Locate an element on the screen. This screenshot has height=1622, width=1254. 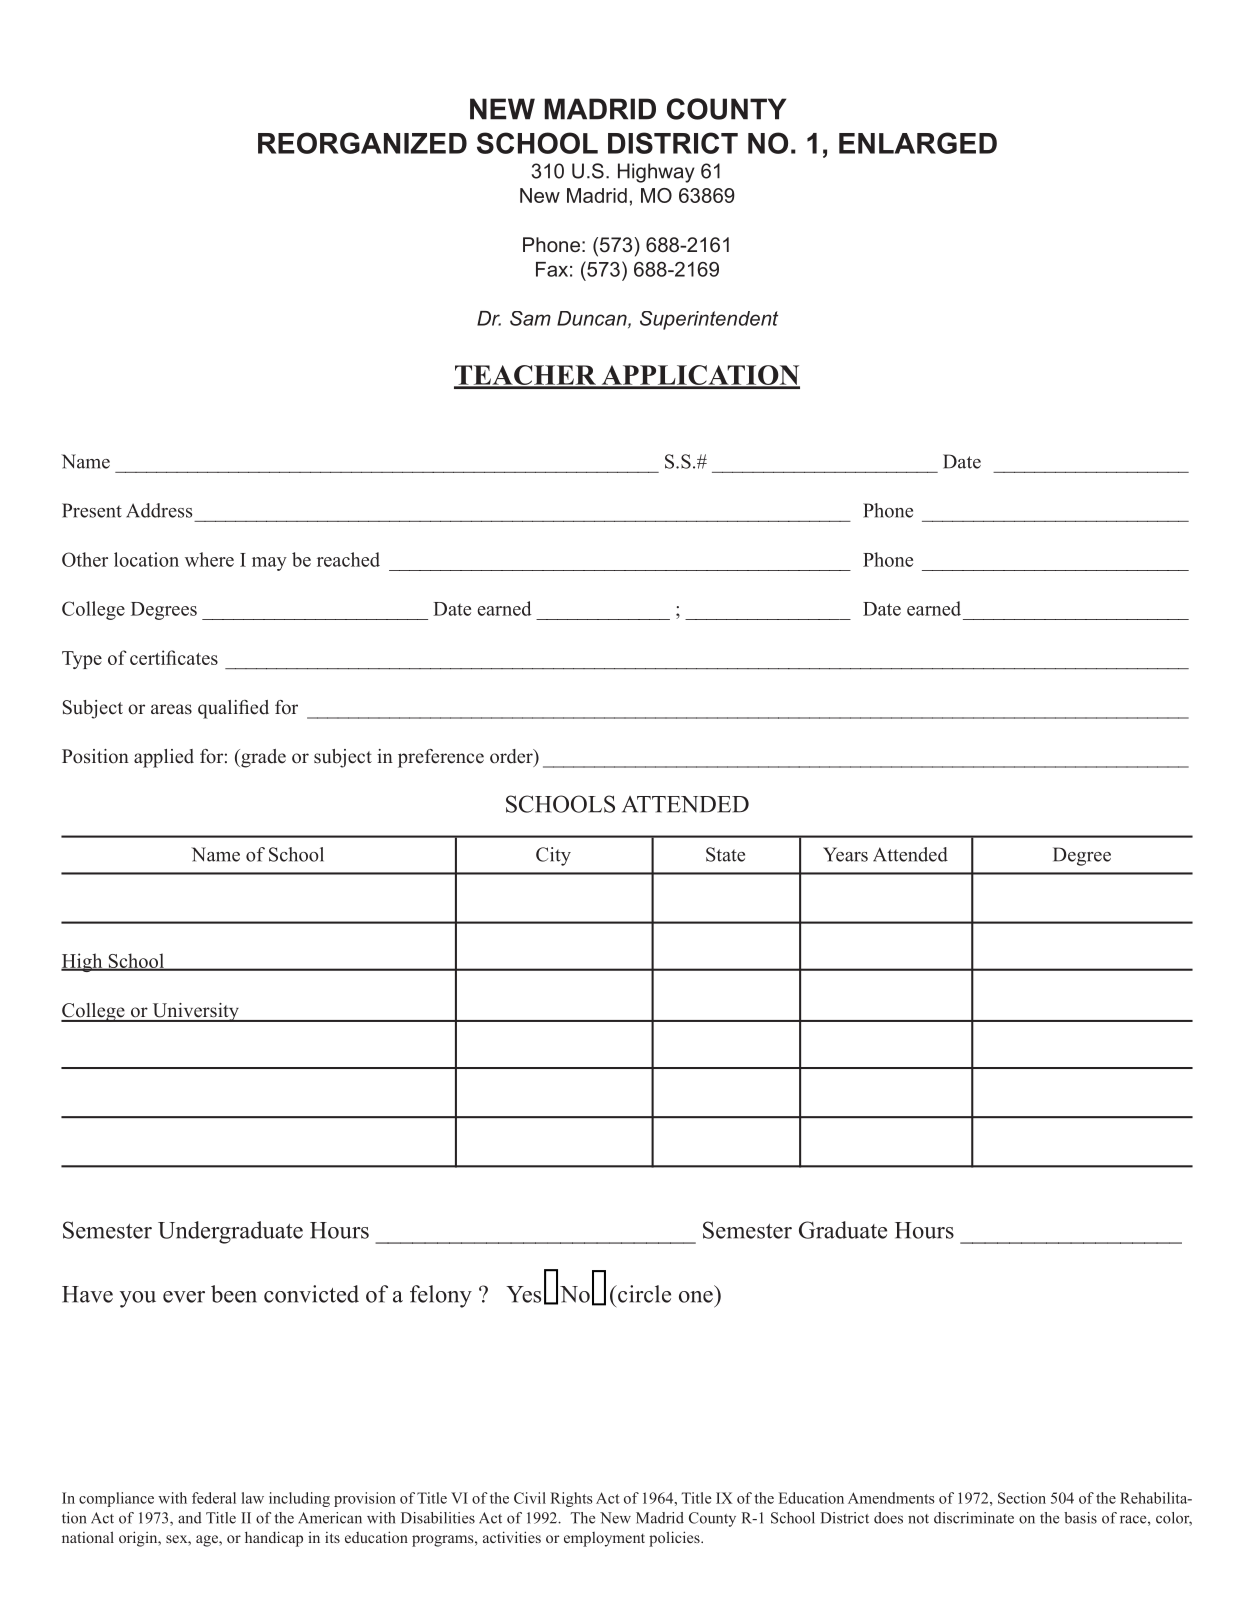
ENLARGED is located at coordinates (918, 143).
